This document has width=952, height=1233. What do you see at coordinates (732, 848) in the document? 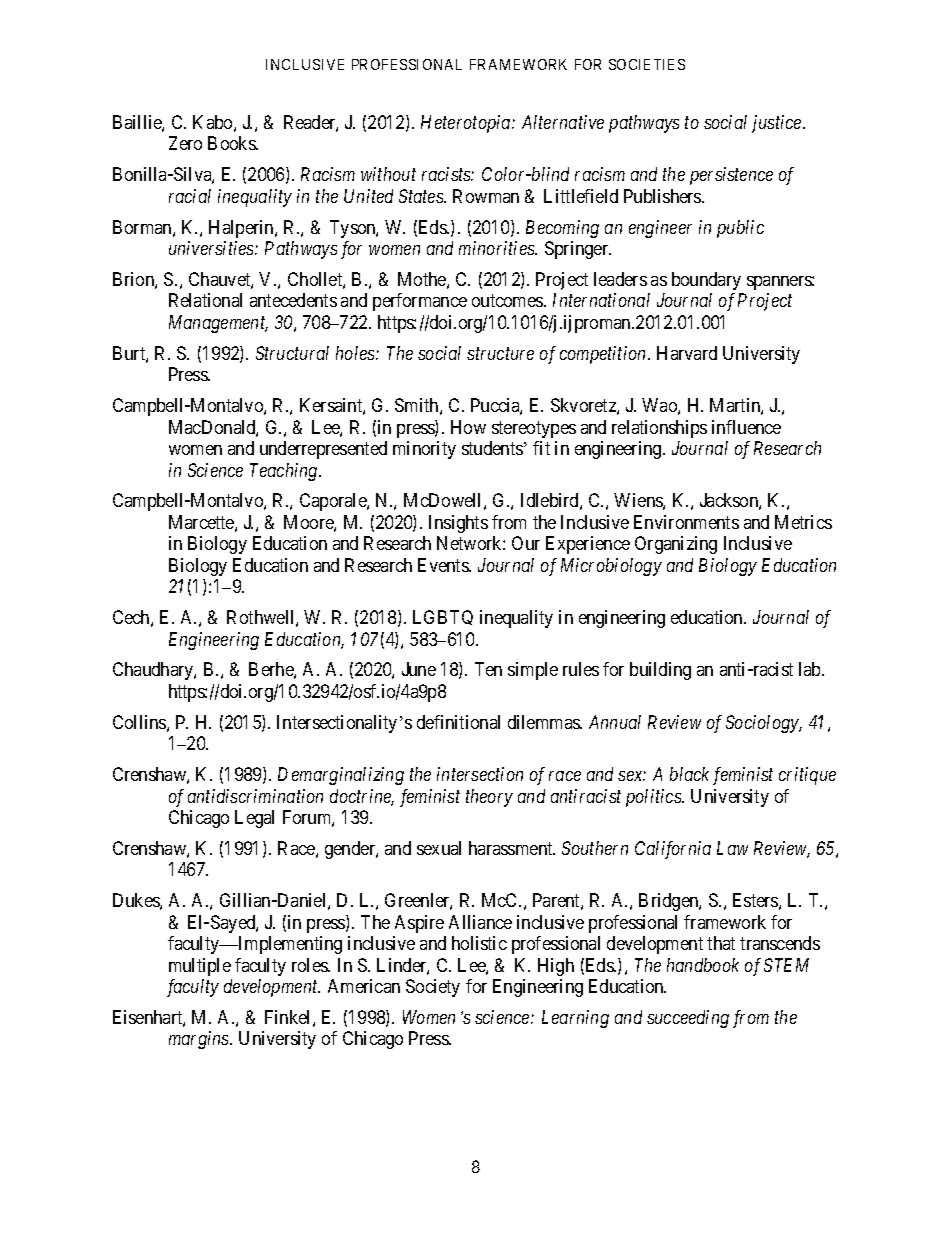
I see `Law` at bounding box center [732, 848].
